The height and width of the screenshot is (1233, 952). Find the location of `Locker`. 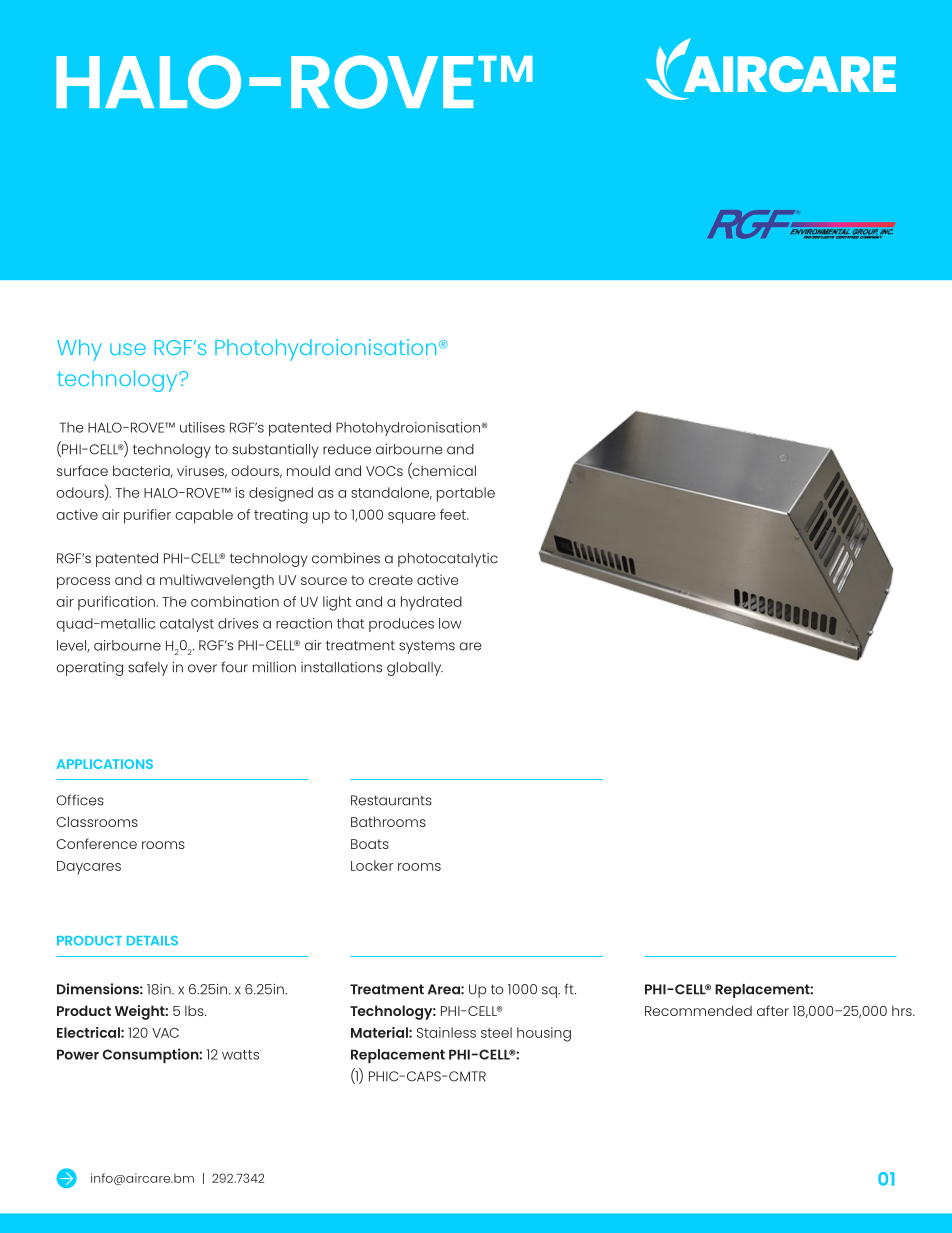

Locker is located at coordinates (372, 865).
